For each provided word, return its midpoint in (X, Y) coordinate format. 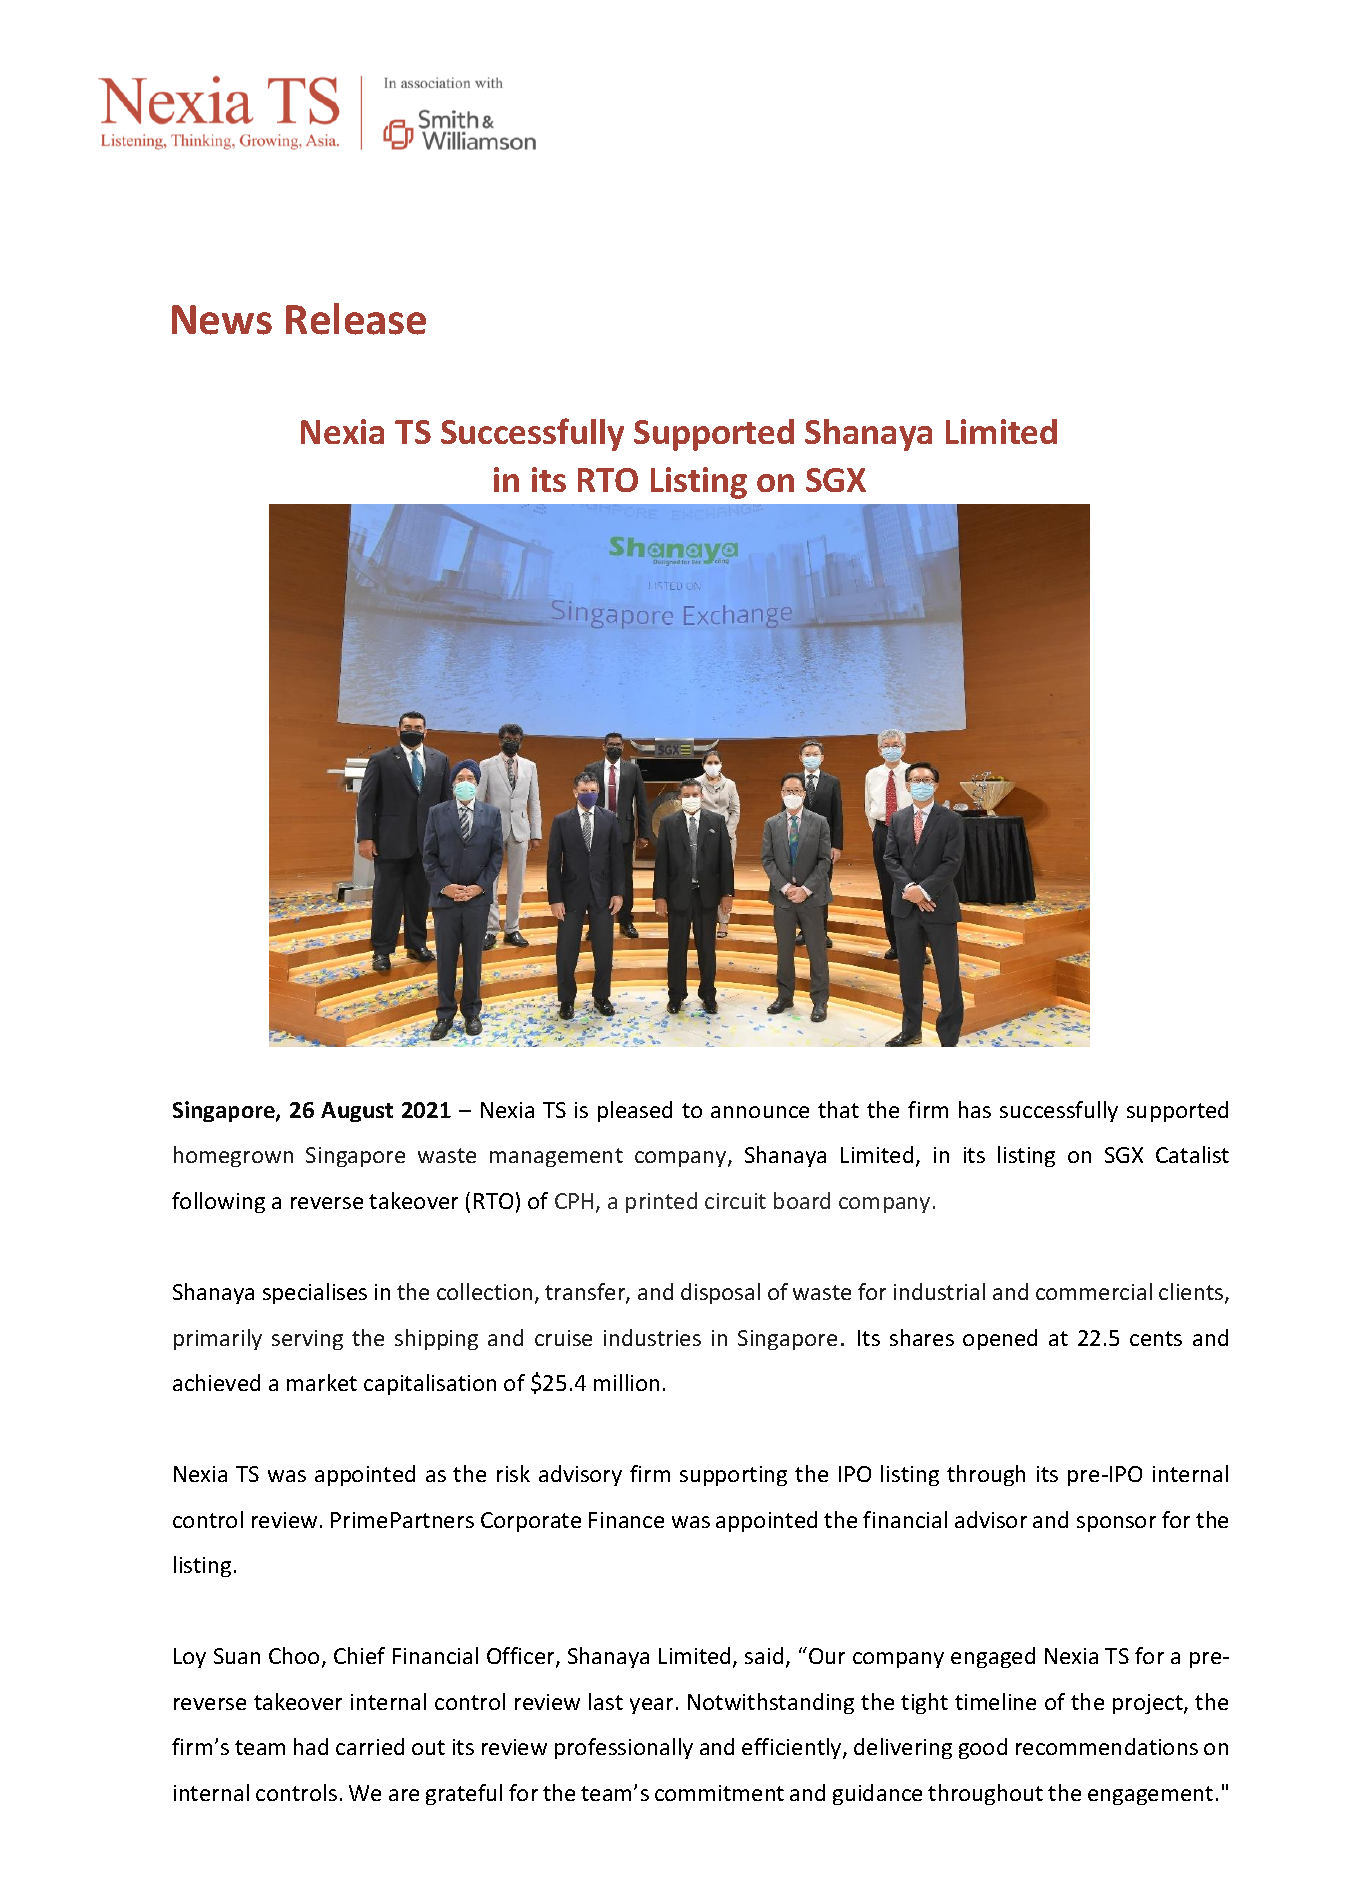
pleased (635, 1111)
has (975, 1109)
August (357, 1112)
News (222, 320)
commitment (719, 1793)
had (311, 1746)
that (838, 1109)
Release (356, 319)
